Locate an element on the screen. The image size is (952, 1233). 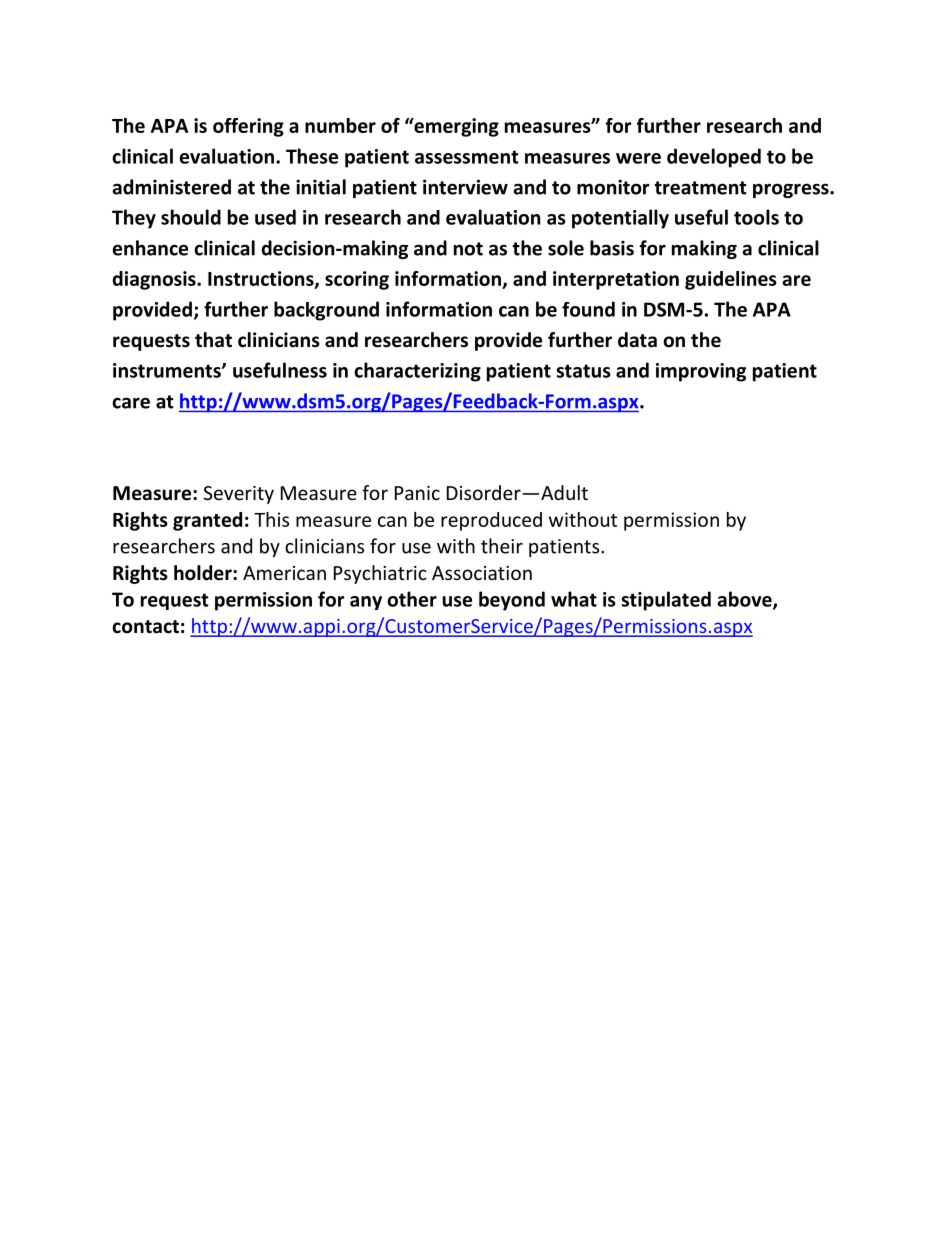
instruments is located at coordinates (168, 370).
